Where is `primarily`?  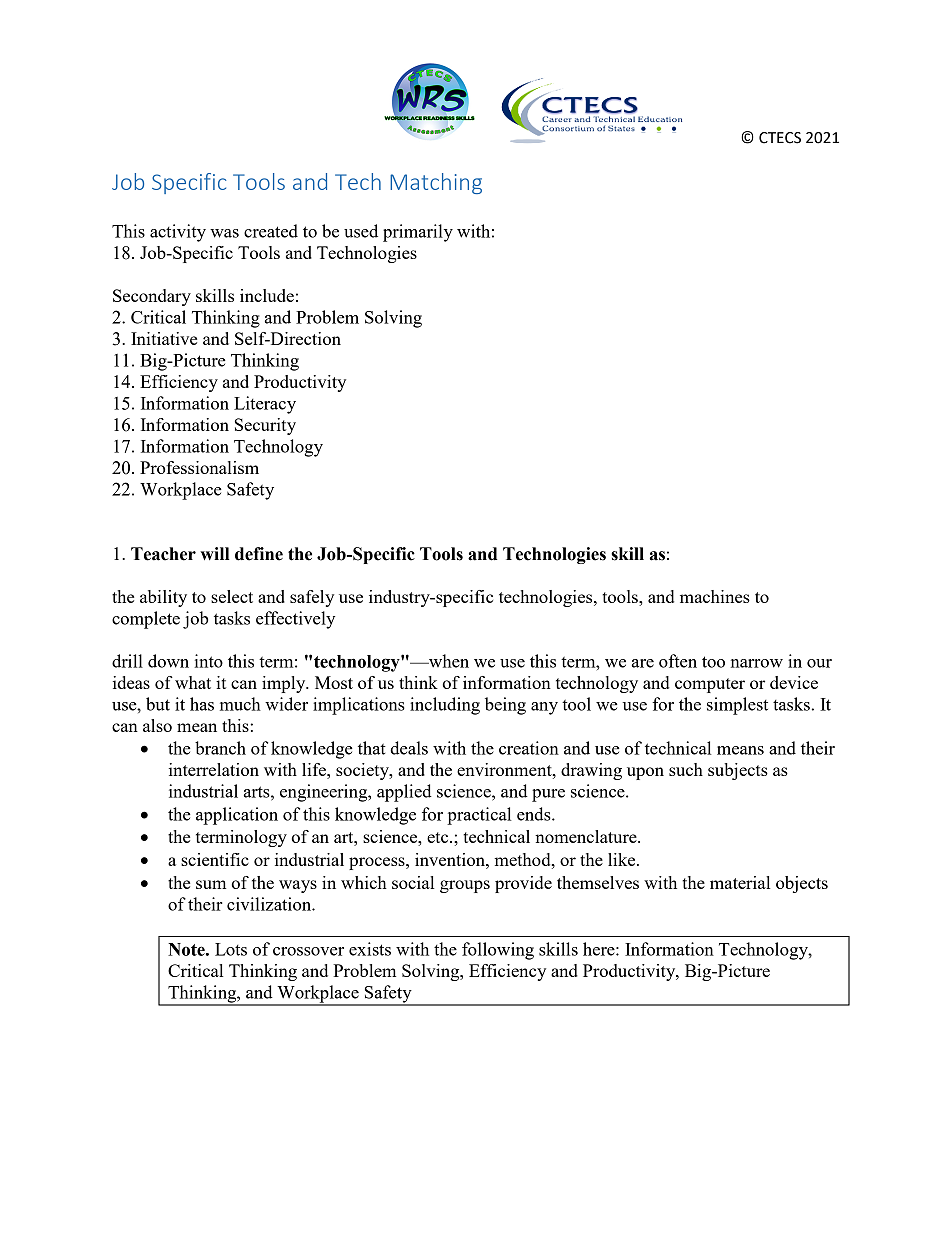
primarily is located at coordinates (418, 233).
